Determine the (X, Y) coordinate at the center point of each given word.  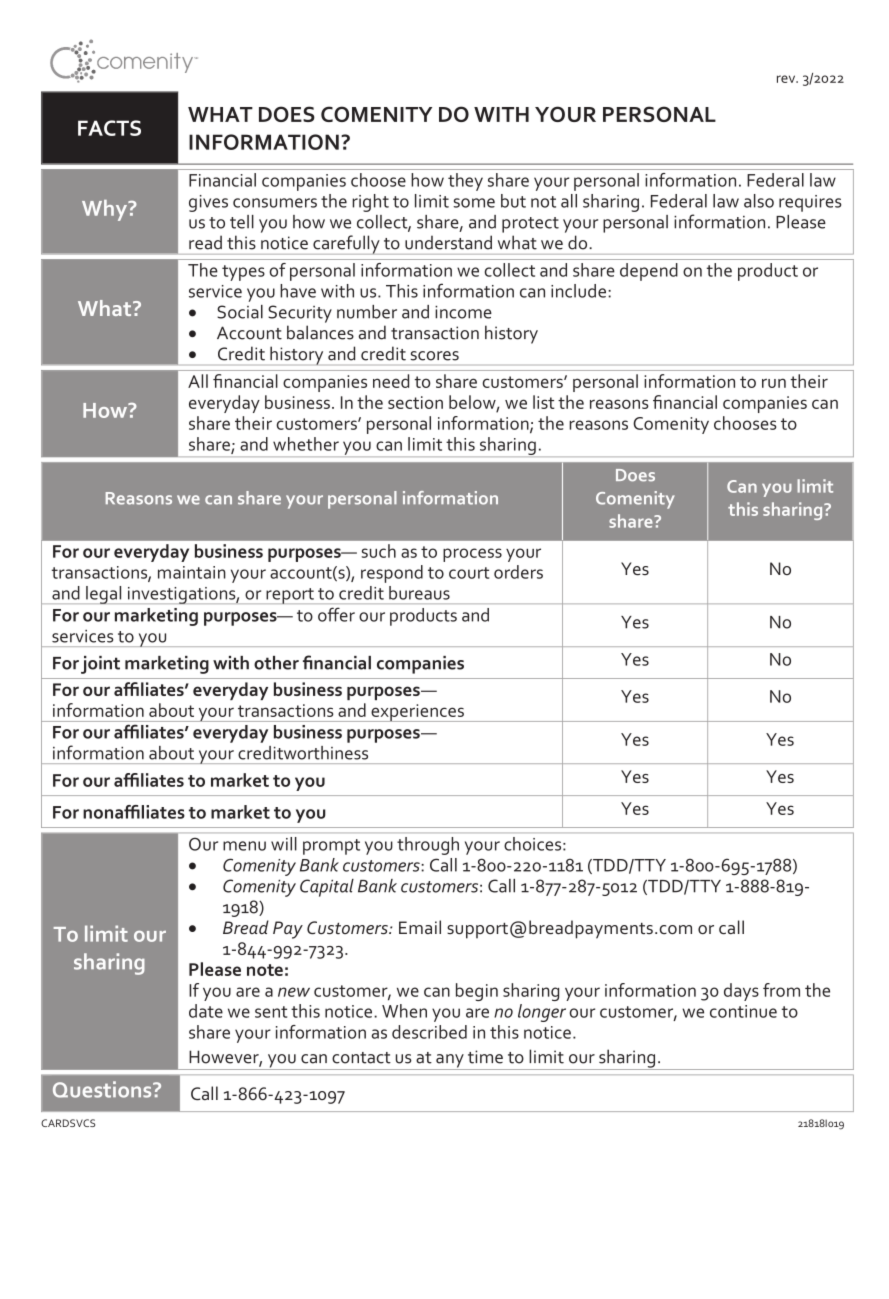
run (774, 383)
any (450, 1062)
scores (434, 356)
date (206, 1011)
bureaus (419, 593)
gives (208, 203)
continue (743, 1011)
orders (518, 572)
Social (240, 312)
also (759, 201)
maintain (192, 572)
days (741, 992)
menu (244, 846)
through (428, 846)
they (465, 182)
